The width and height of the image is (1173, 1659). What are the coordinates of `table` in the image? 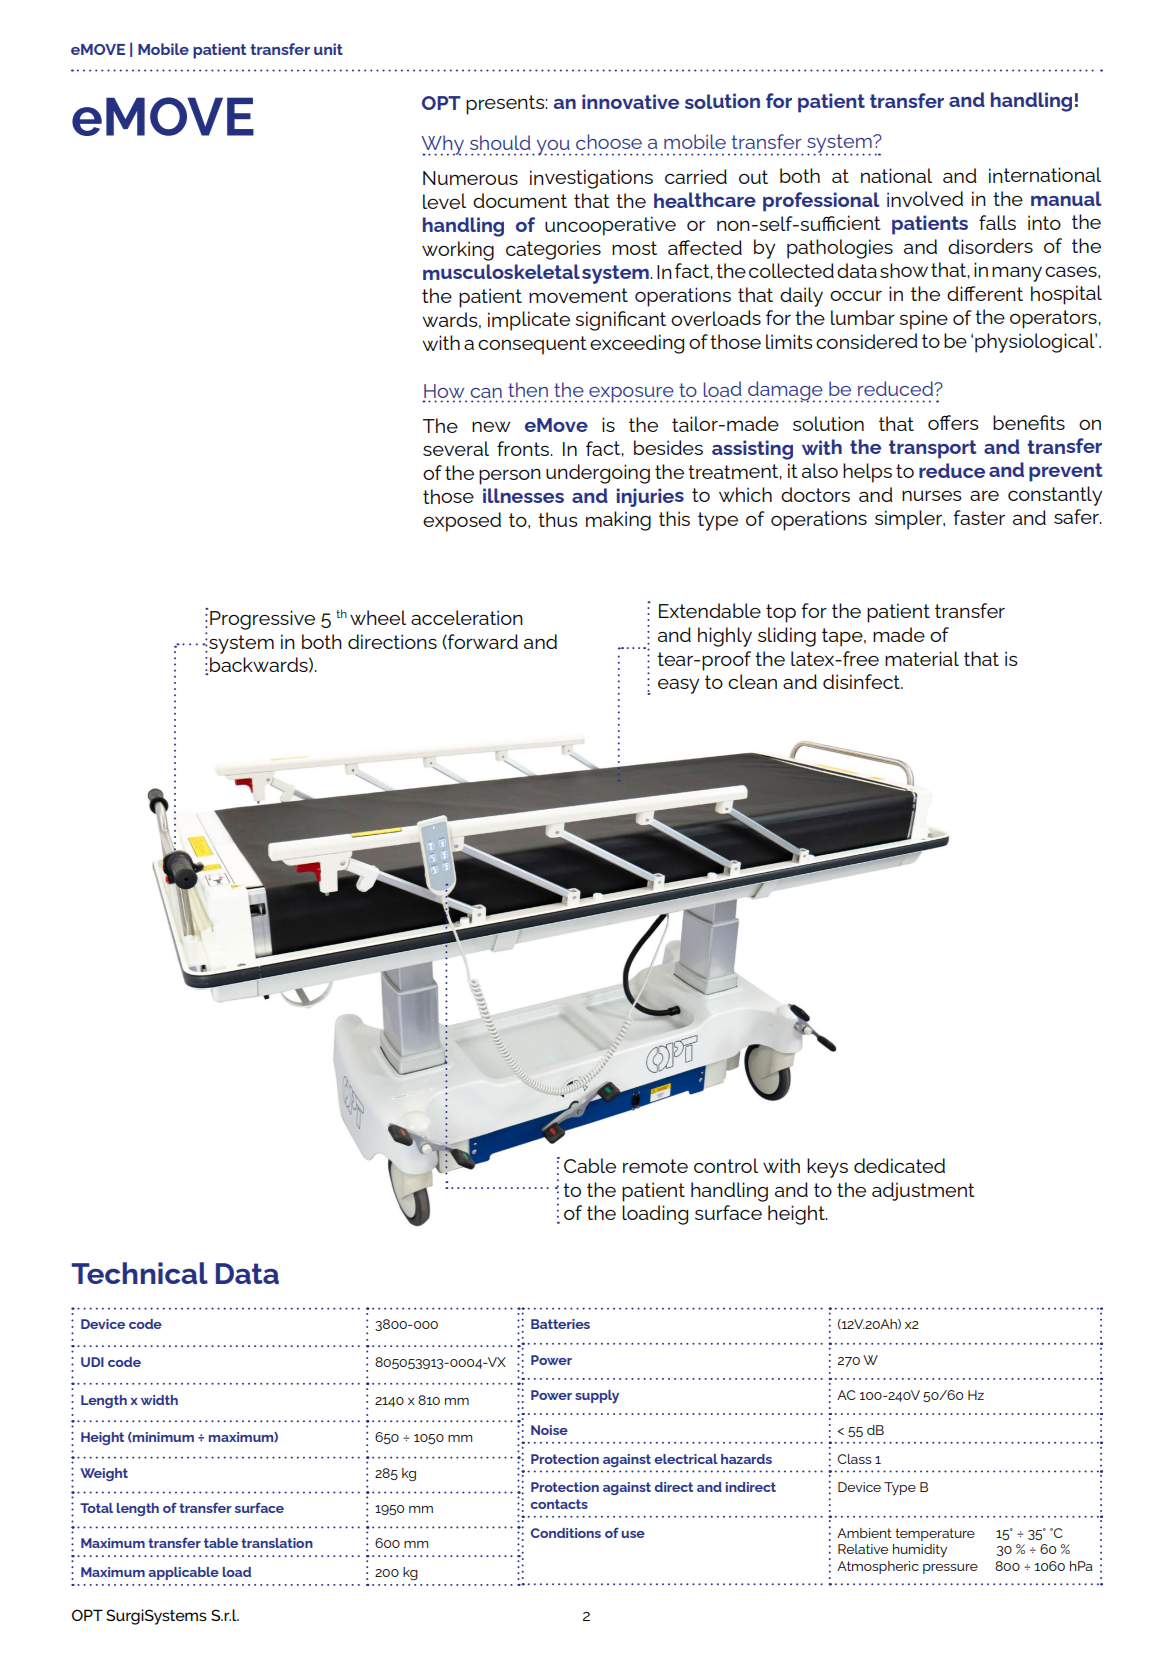 It's located at (221, 1543).
